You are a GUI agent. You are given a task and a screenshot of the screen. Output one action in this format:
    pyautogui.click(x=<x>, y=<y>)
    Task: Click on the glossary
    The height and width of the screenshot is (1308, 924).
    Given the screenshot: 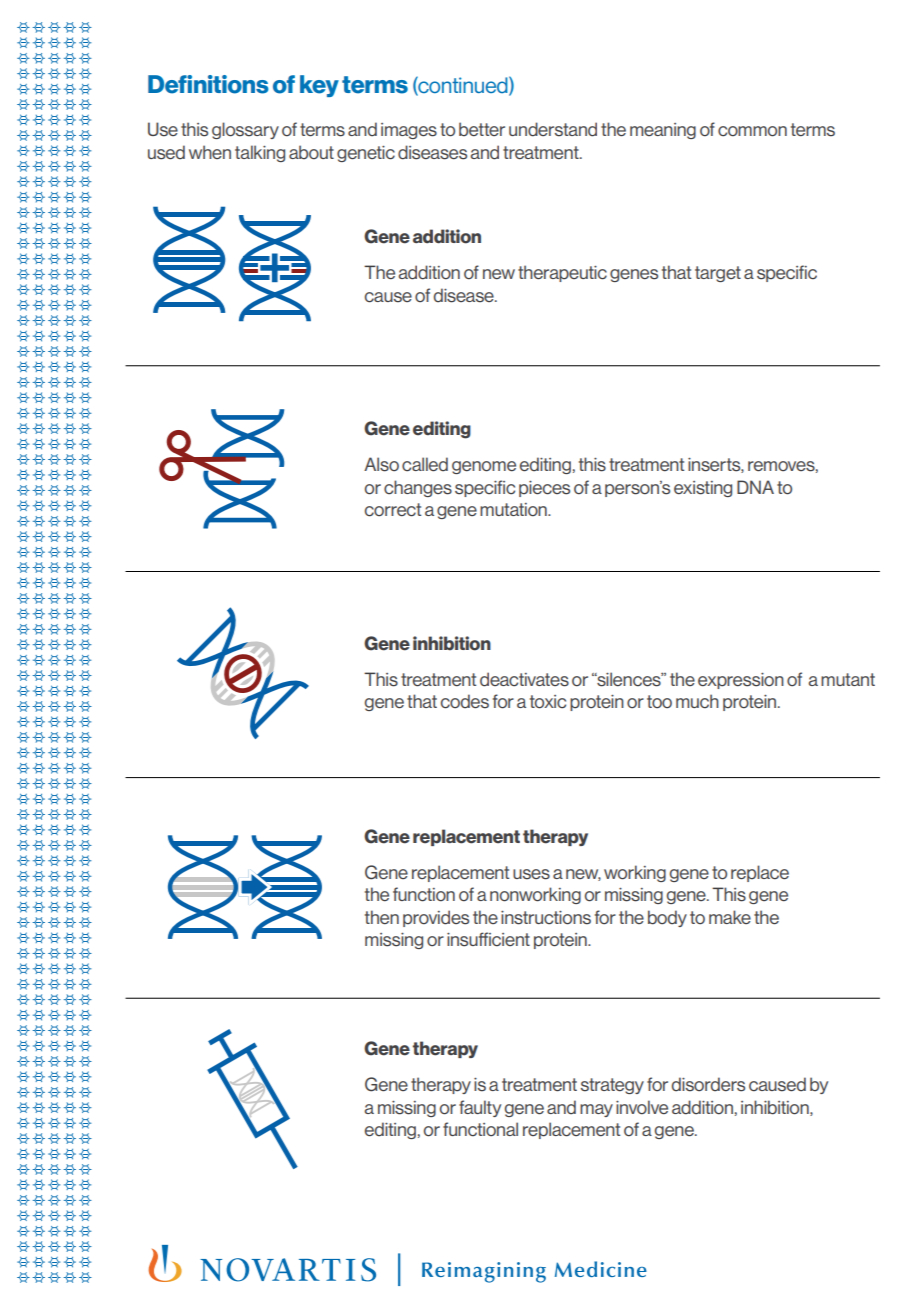 What is the action you would take?
    pyautogui.click(x=245, y=130)
